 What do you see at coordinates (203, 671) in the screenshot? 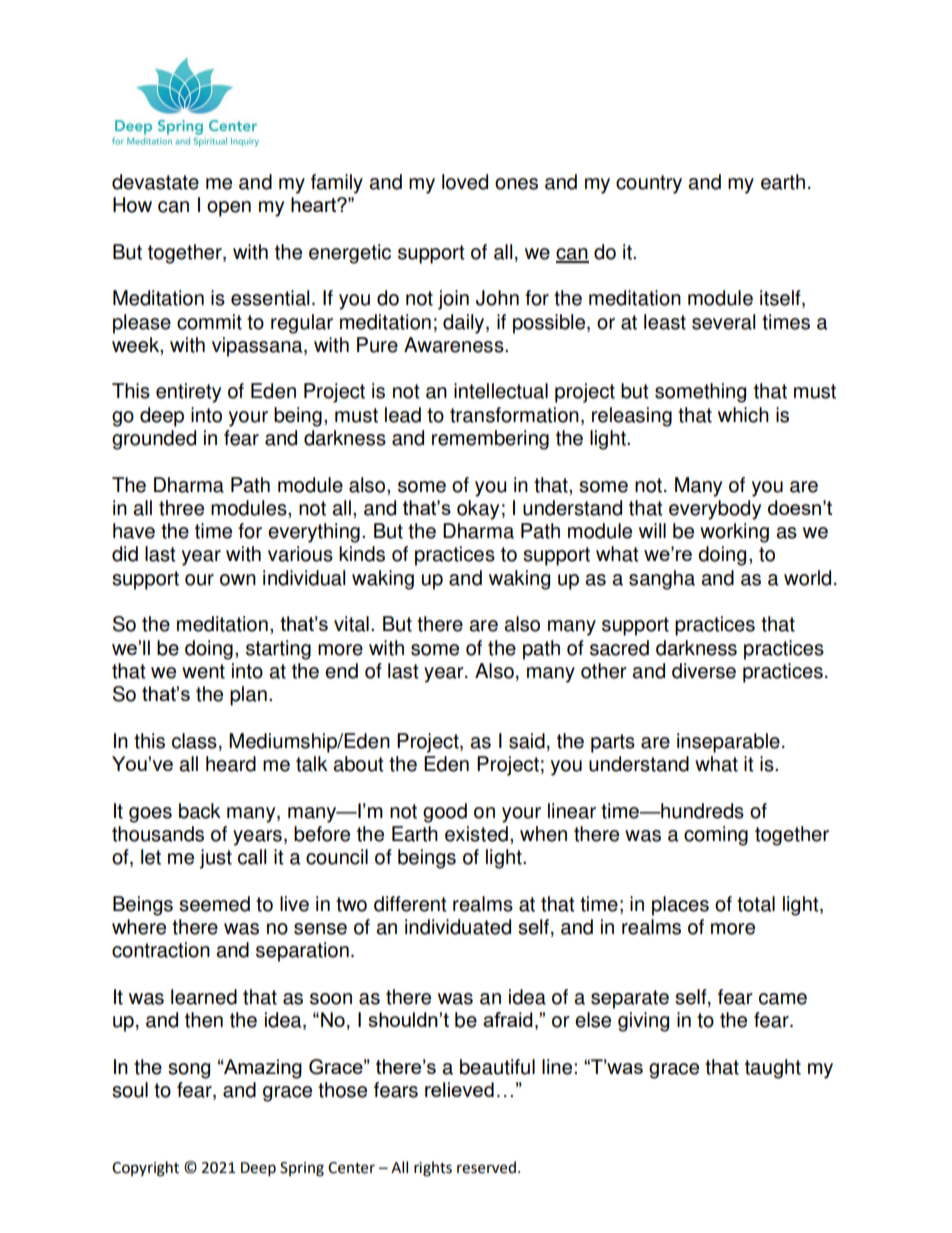
I see `went` at bounding box center [203, 671].
